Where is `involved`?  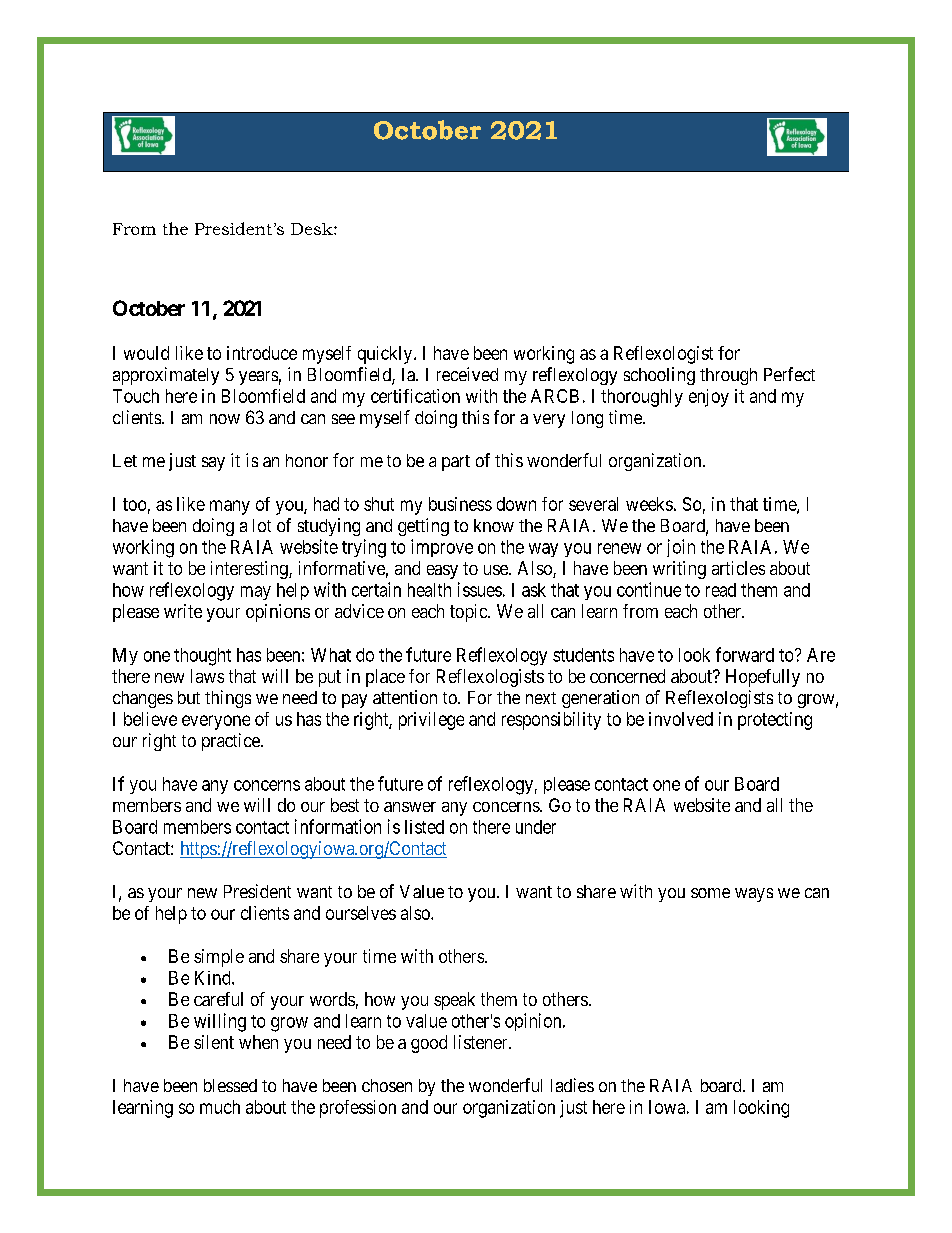
involved is located at coordinates (681, 719).
